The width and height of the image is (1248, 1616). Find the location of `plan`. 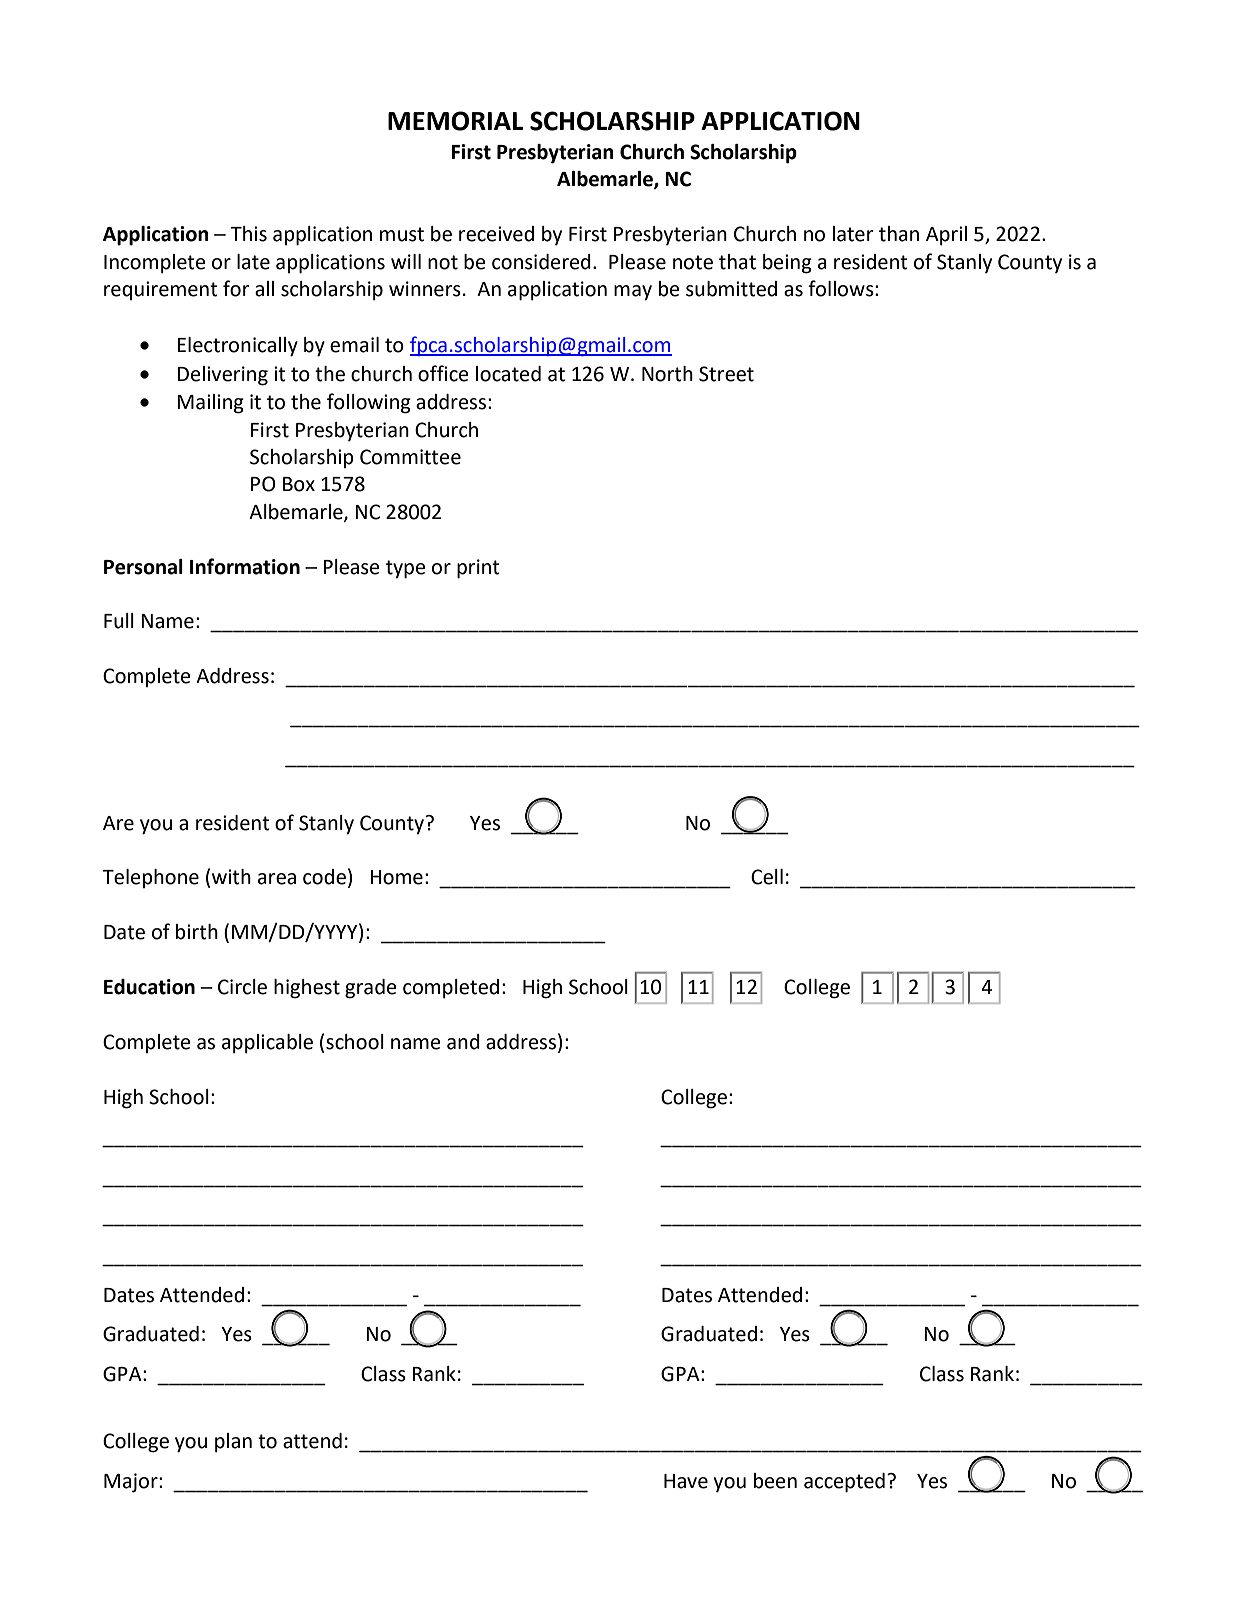

plan is located at coordinates (233, 1443).
